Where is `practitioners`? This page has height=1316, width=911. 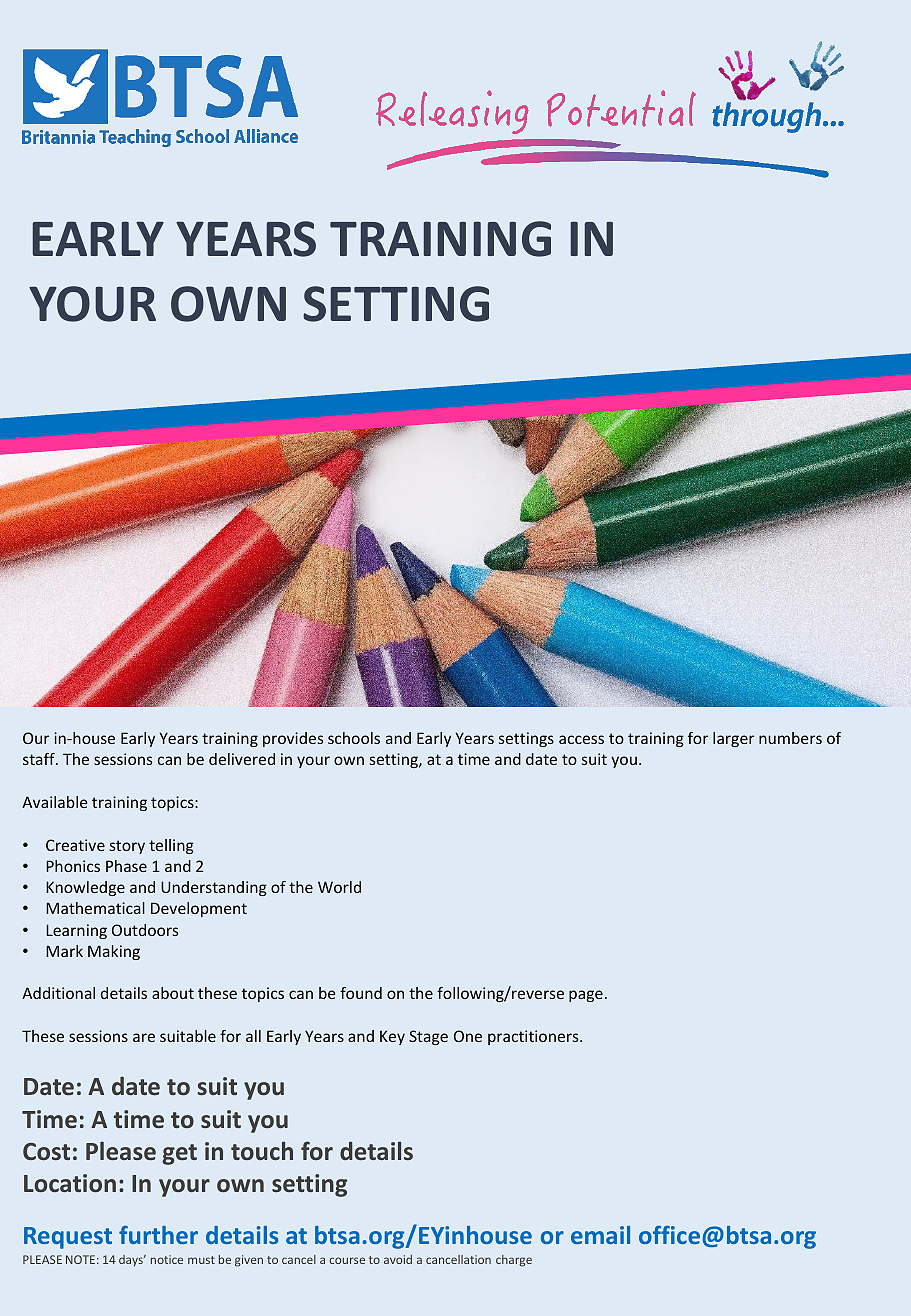 practitioners is located at coordinates (534, 1037).
